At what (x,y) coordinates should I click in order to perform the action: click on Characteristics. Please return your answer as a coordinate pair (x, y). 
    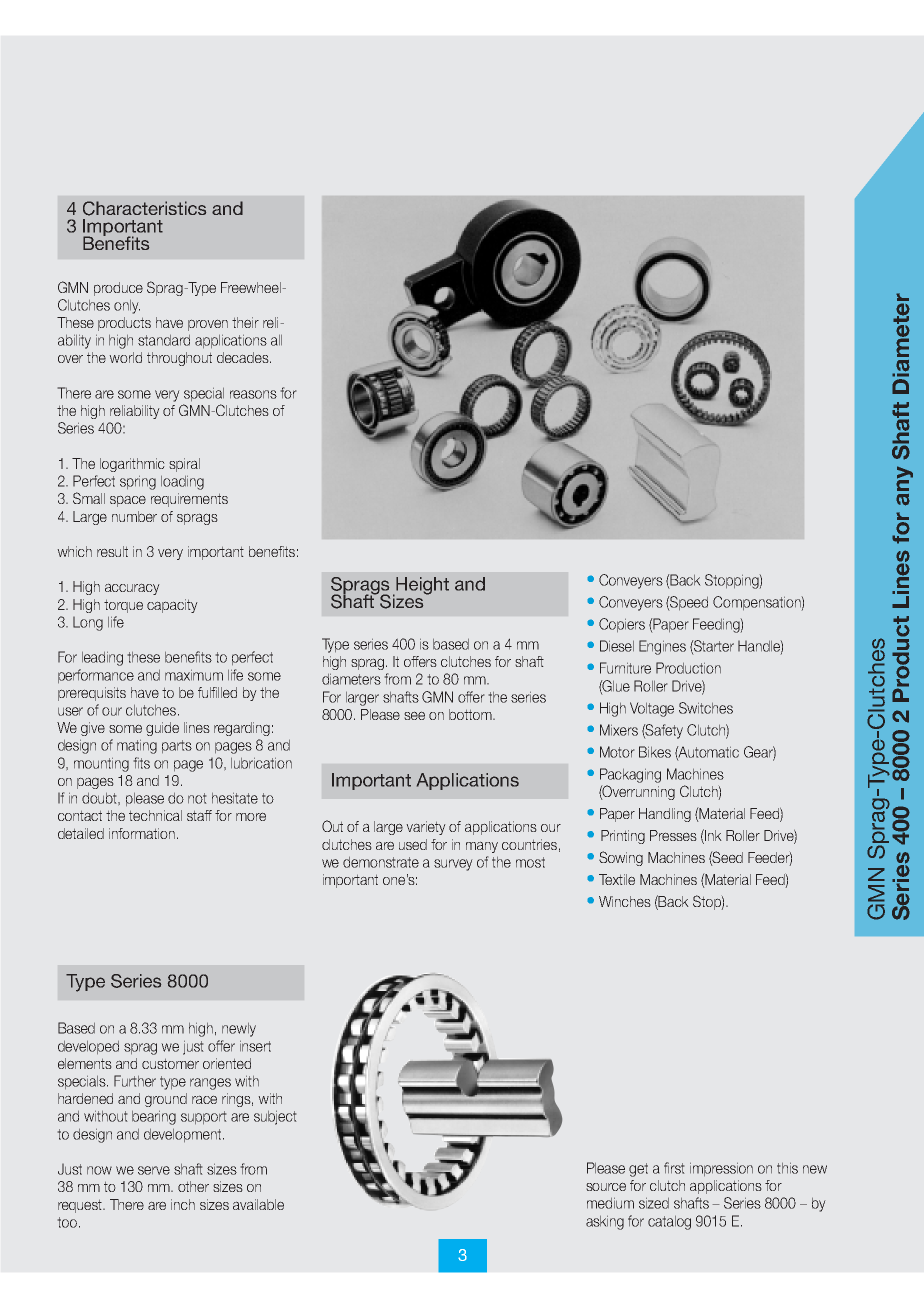
    Looking at the image, I should click on (144, 208).
